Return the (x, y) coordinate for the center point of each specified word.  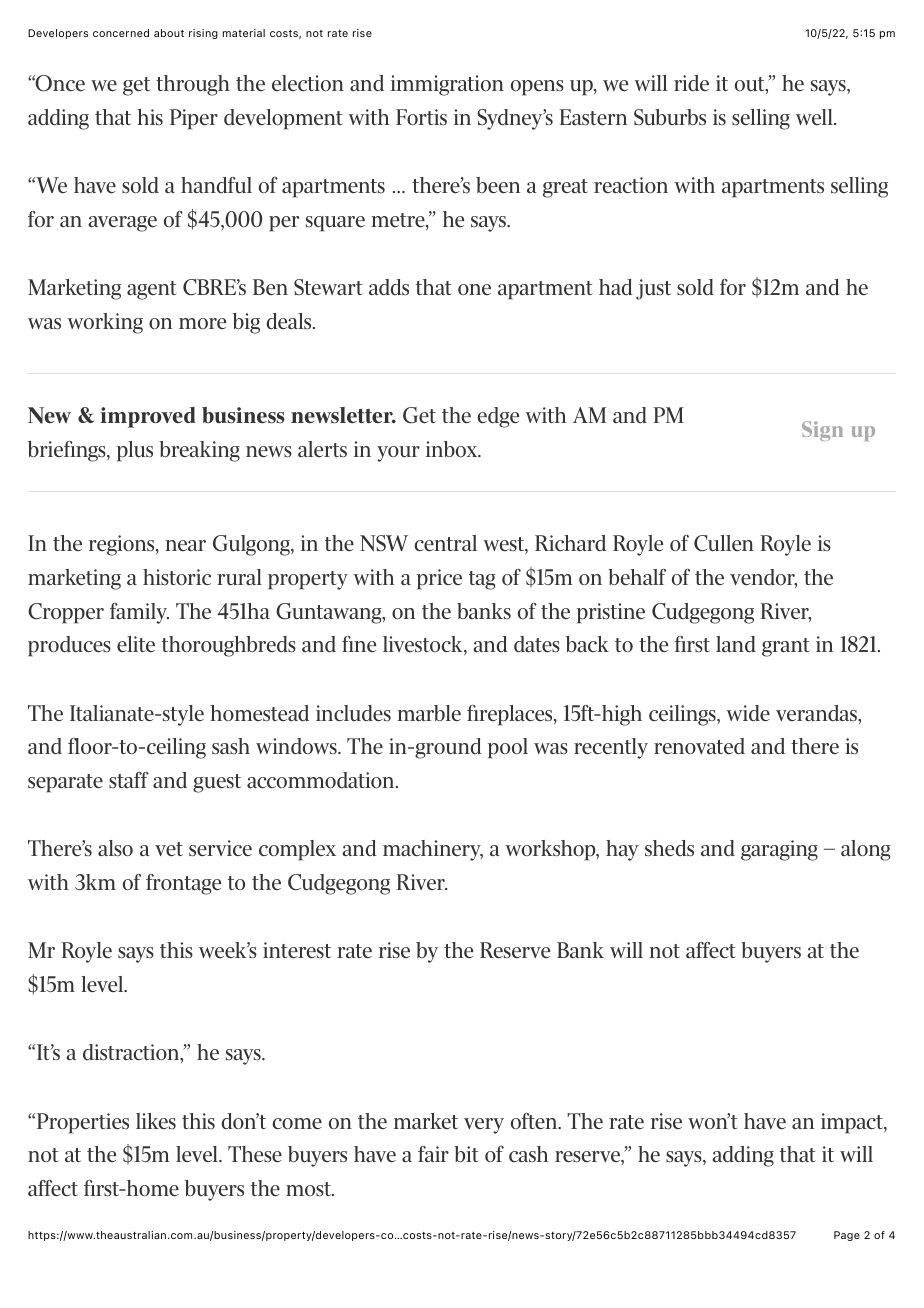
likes (156, 1121)
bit (466, 1154)
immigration (447, 85)
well (815, 117)
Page (847, 1236)
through (193, 85)
